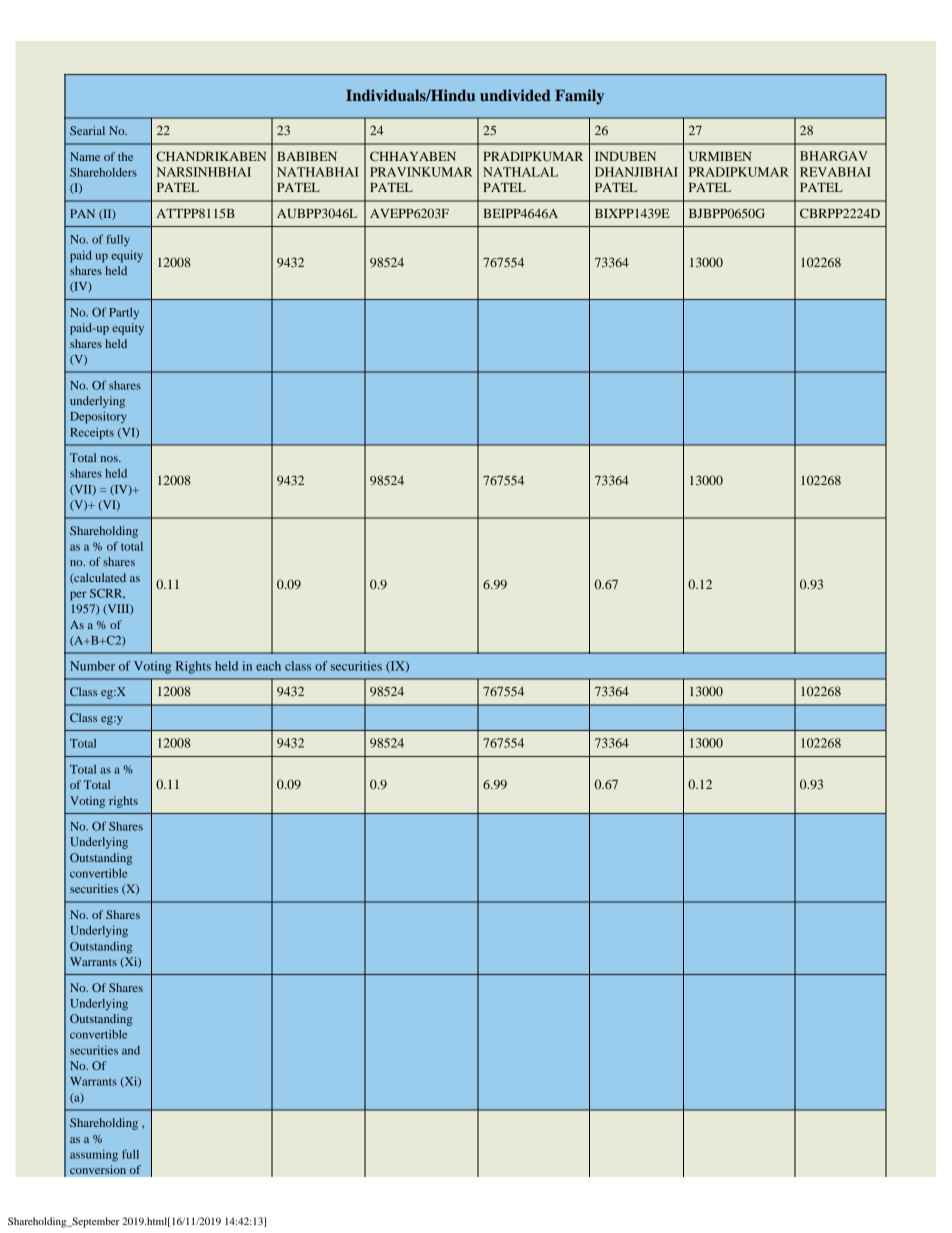 The width and height of the screenshot is (952, 1233). What do you see at coordinates (268, 666) in the screenshot?
I see `each` at bounding box center [268, 666].
